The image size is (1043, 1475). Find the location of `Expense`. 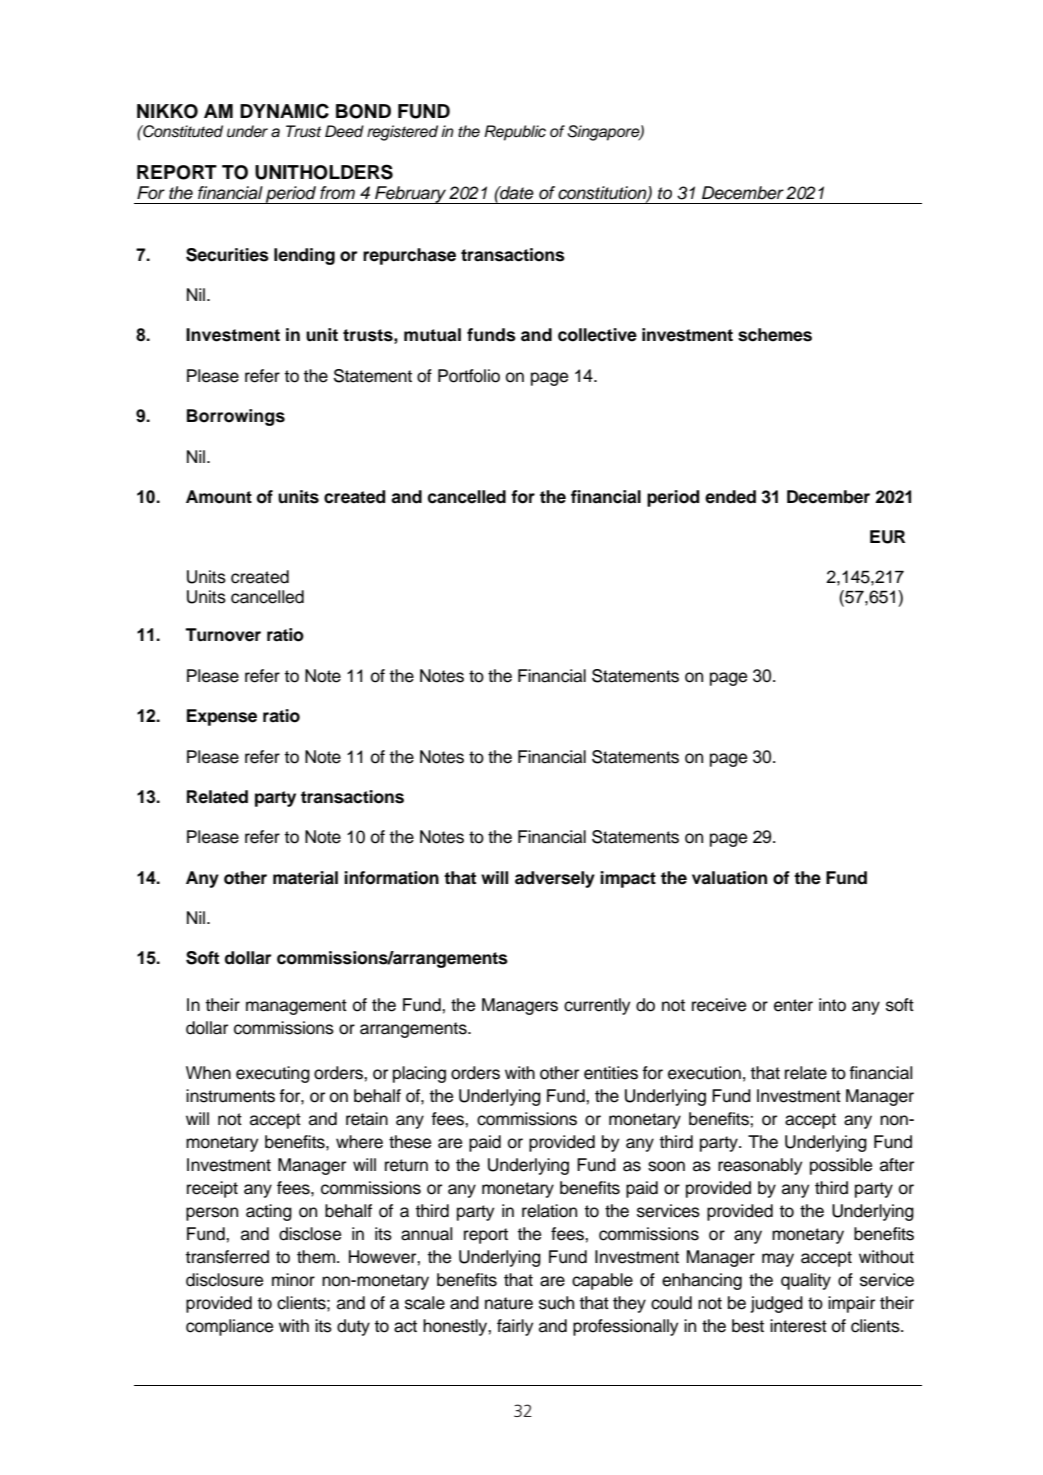

Expense is located at coordinates (222, 717).
